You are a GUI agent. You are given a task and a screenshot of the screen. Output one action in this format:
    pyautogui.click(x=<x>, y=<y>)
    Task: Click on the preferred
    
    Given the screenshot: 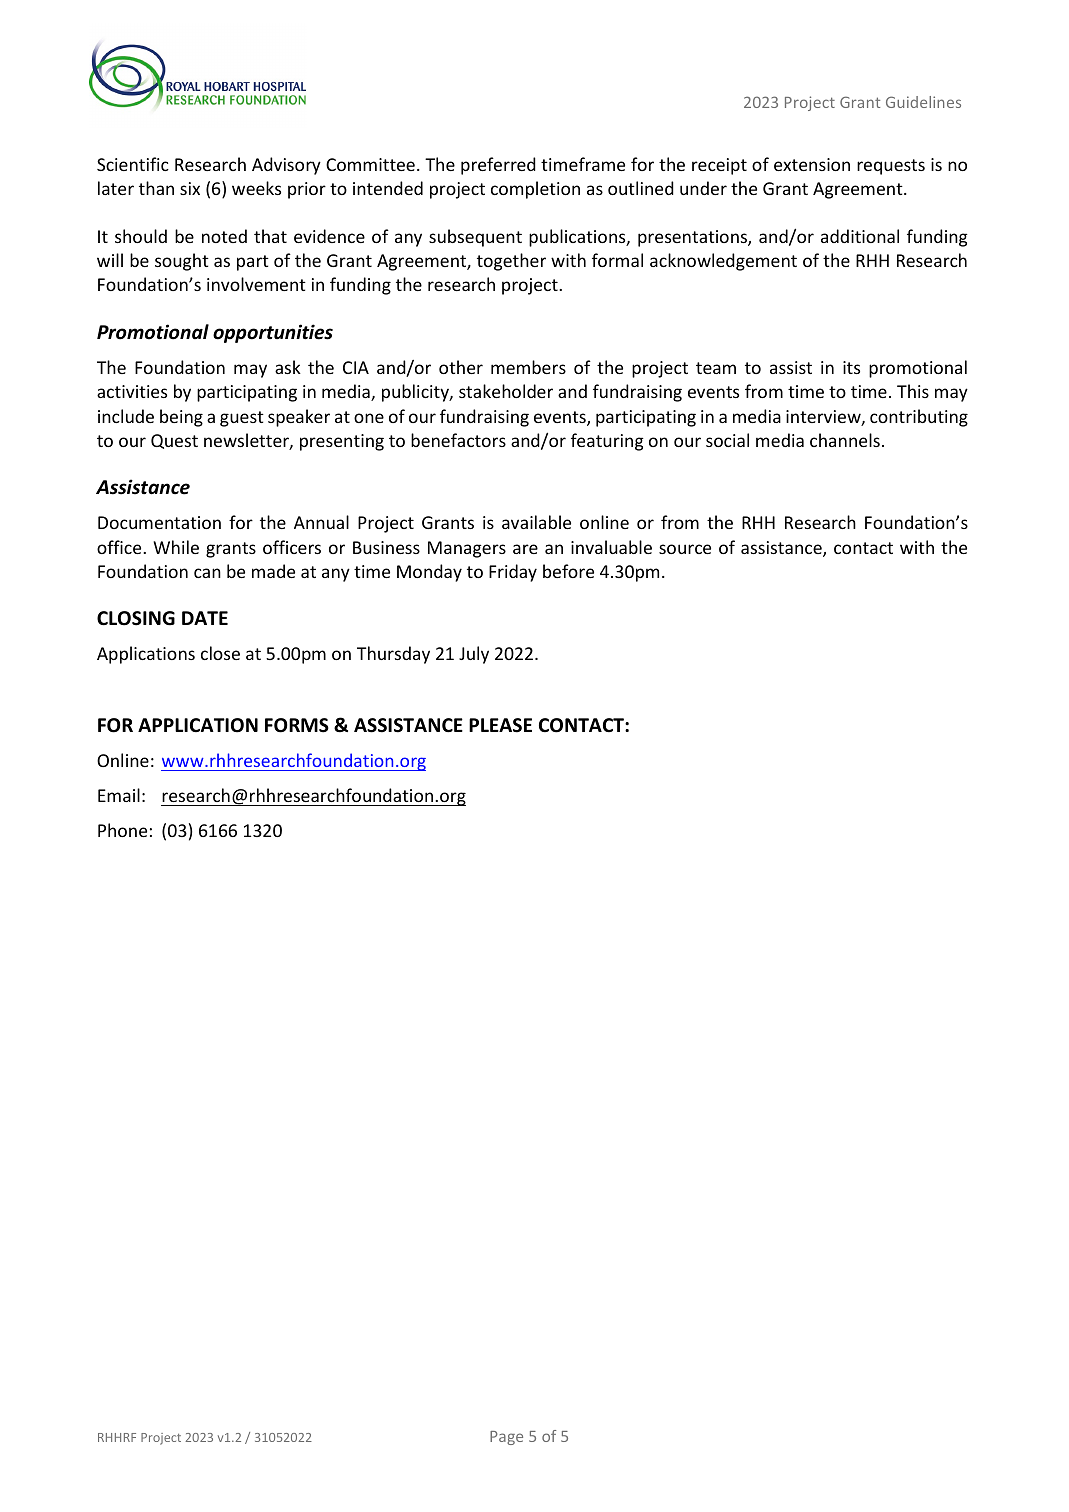 What is the action you would take?
    pyautogui.click(x=498, y=166)
